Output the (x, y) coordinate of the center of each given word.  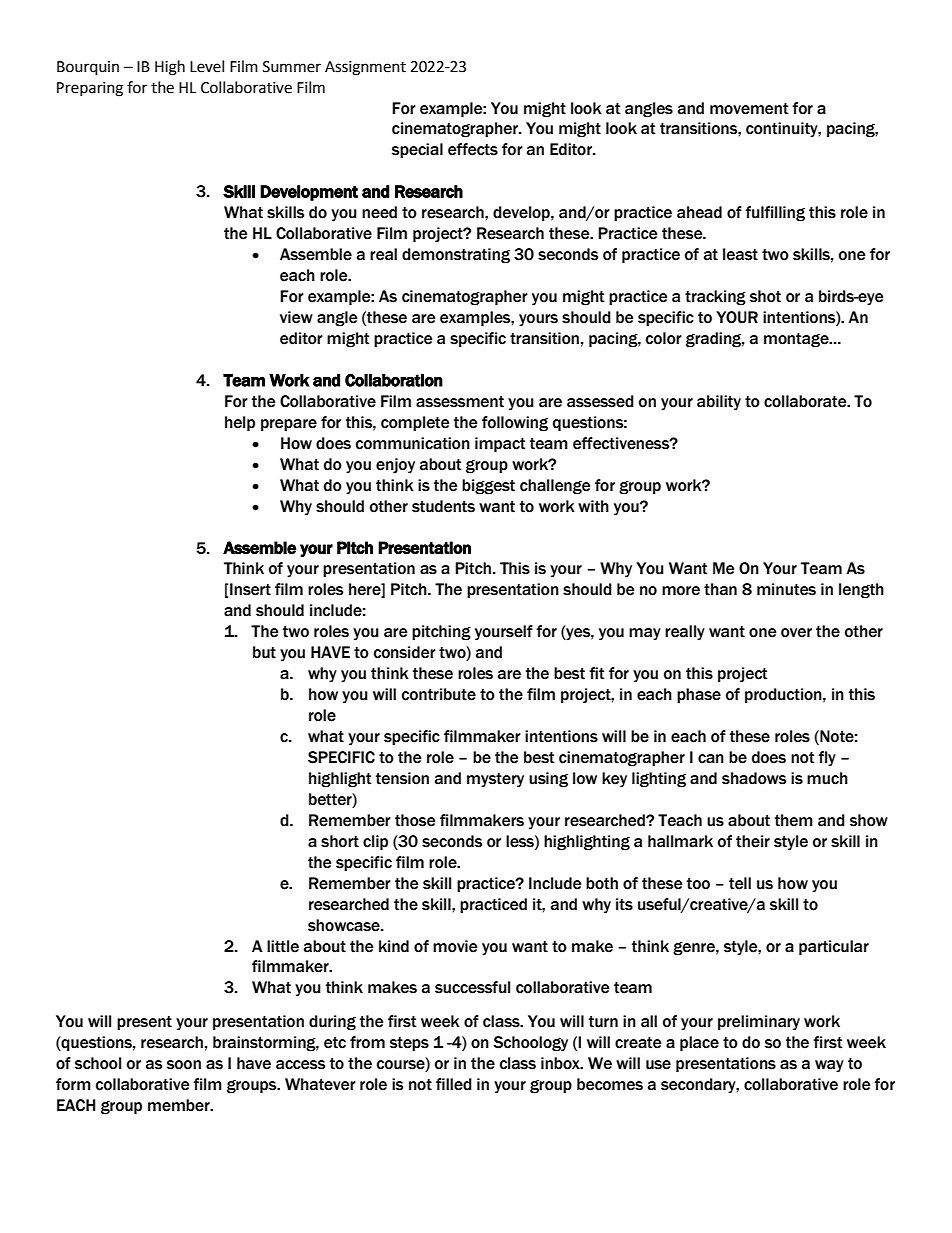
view (296, 317)
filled (454, 1084)
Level (207, 66)
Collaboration (394, 380)
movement (749, 109)
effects (473, 149)
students (443, 506)
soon (184, 1065)
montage (797, 340)
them (794, 820)
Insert (250, 589)
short (340, 841)
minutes (786, 589)
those (415, 820)
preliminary (759, 1023)
